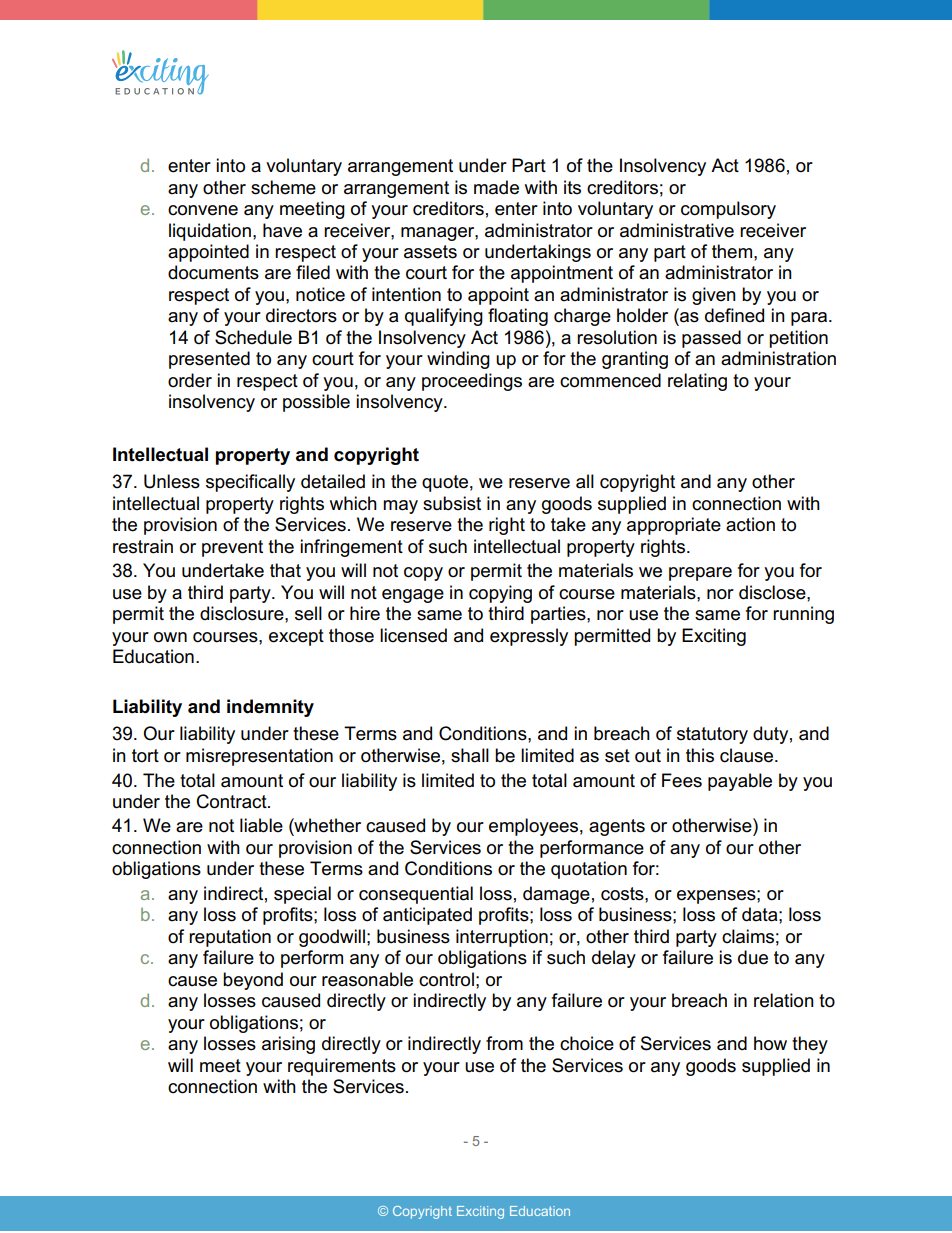  Describe the element at coordinates (728, 210) in the screenshot. I see `compulsory` at that location.
